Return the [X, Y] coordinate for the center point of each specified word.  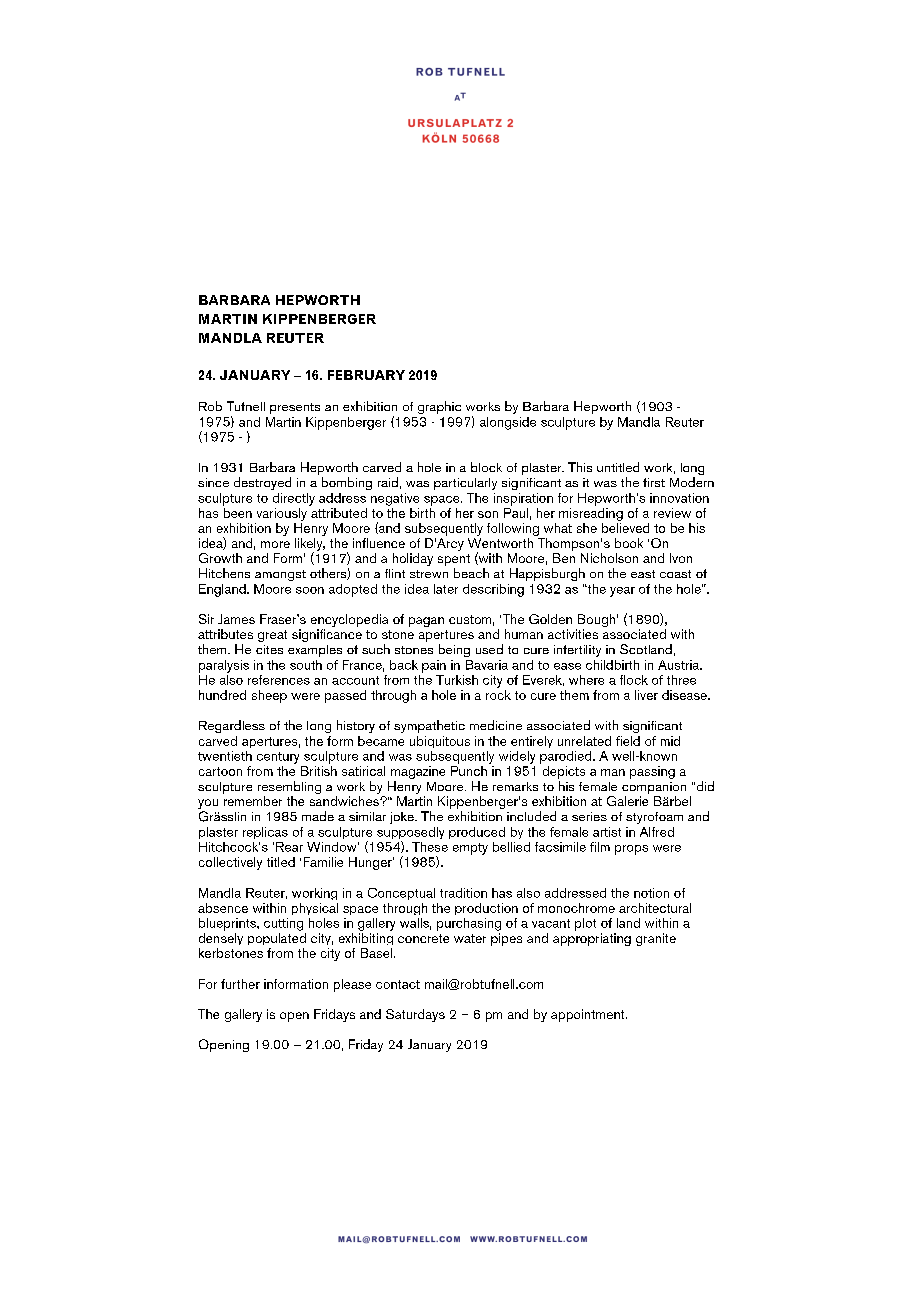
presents [295, 408]
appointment [589, 1015]
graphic [439, 407]
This [580, 467]
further [240, 984]
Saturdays [415, 1015]
